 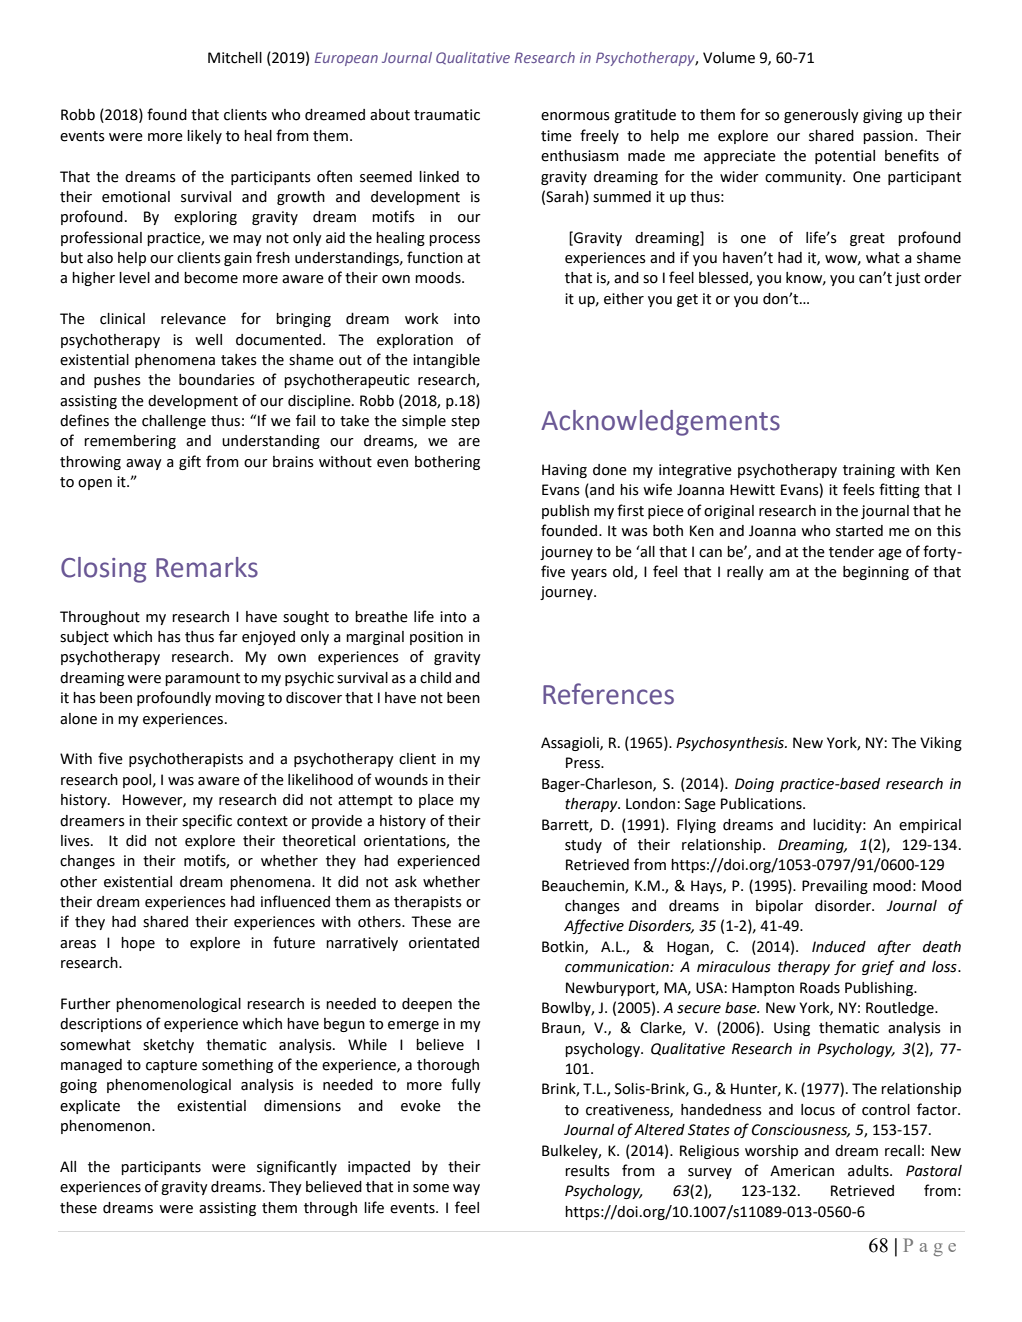 I want to click on phenomenon, so click(x=107, y=1127).
